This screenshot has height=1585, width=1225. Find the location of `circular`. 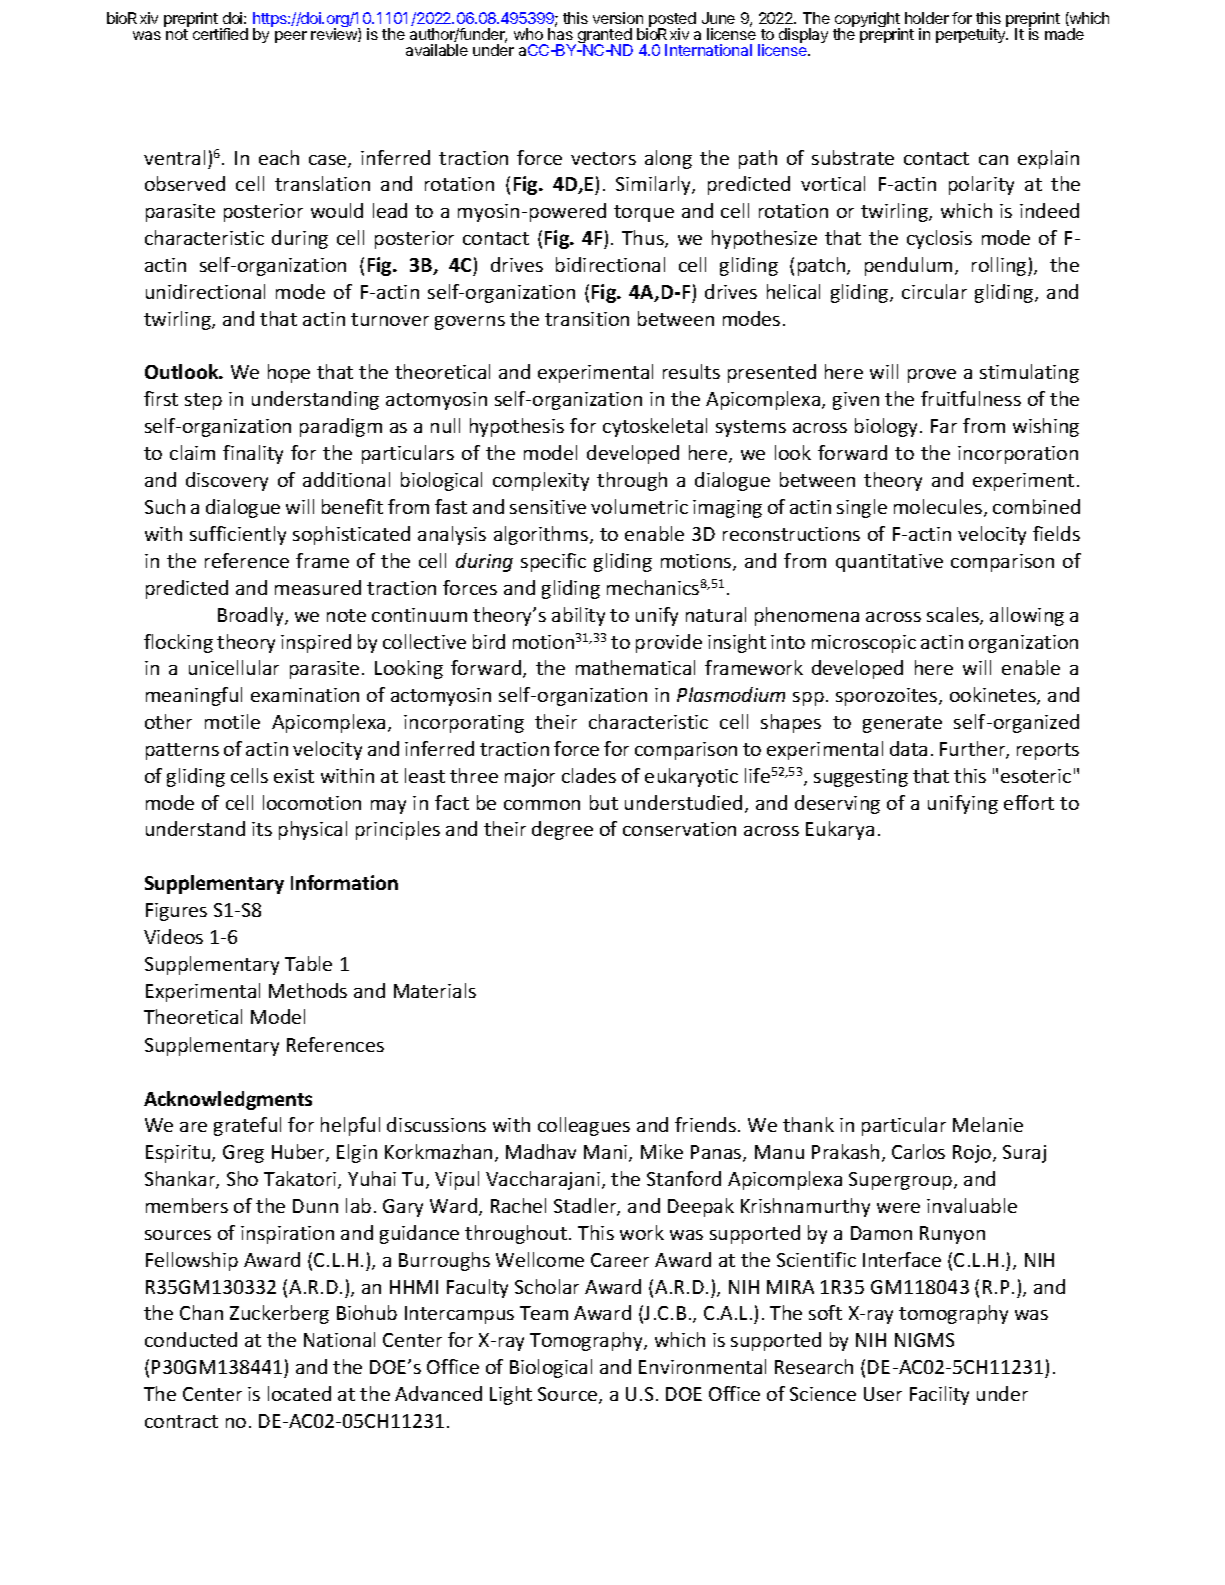

circular is located at coordinates (934, 291).
